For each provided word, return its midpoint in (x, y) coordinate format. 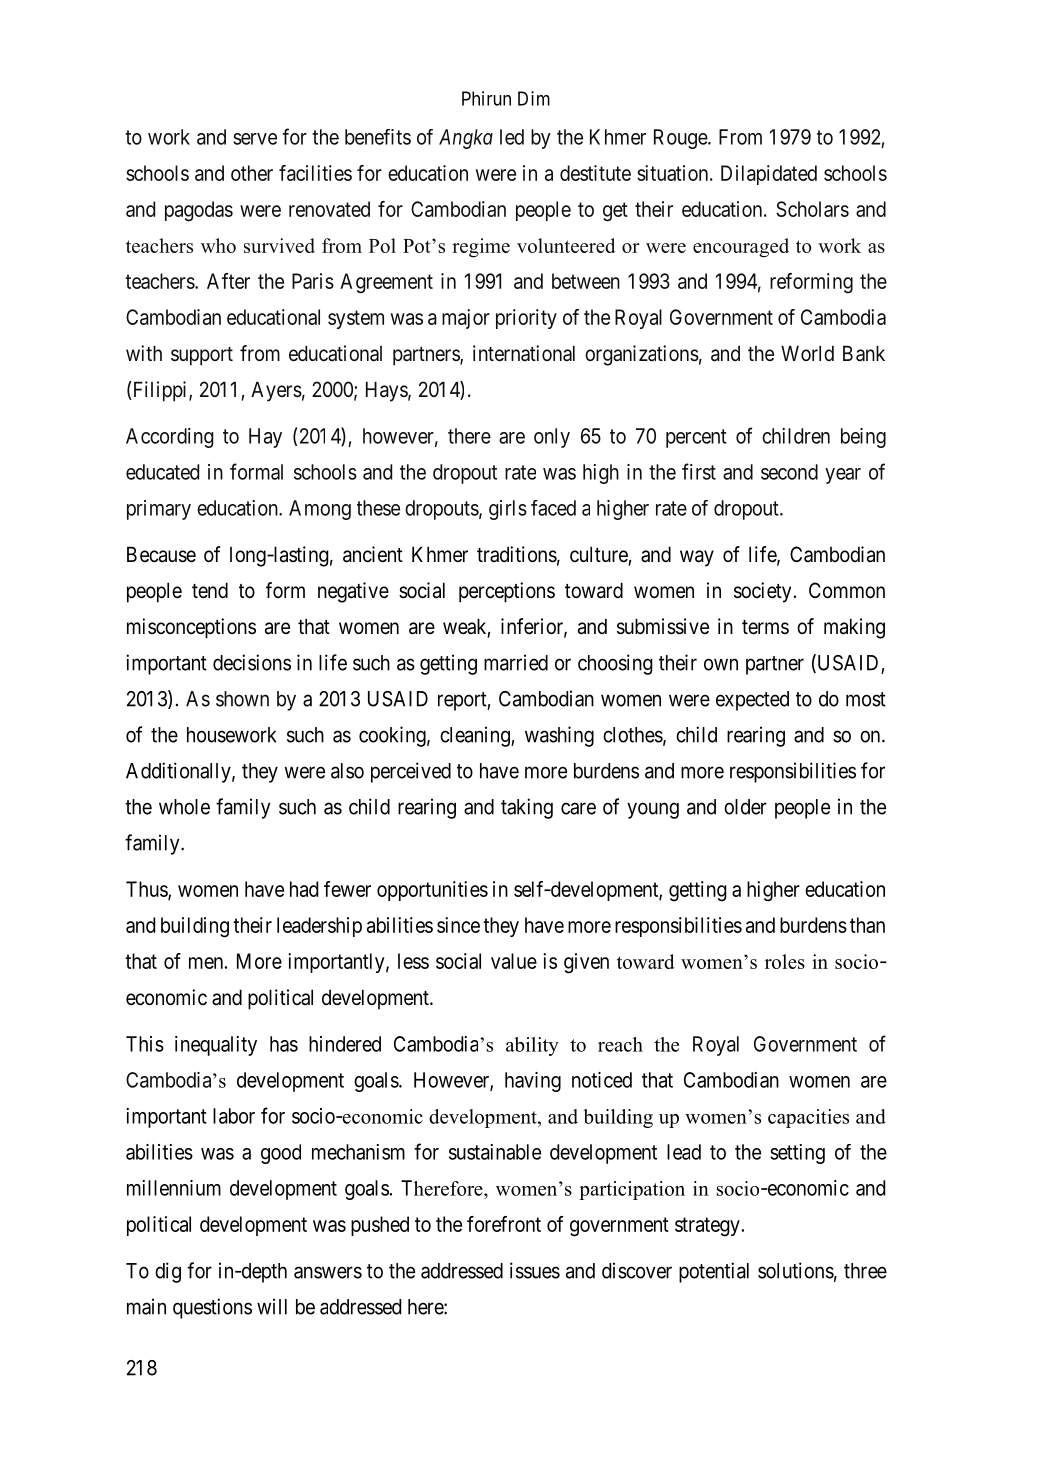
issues (535, 1270)
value (514, 961)
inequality (216, 1046)
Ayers (276, 392)
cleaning (476, 736)
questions (212, 1308)
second (789, 472)
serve (255, 139)
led (512, 137)
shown (242, 699)
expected (752, 701)
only (552, 438)
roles (785, 961)
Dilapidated (769, 175)
